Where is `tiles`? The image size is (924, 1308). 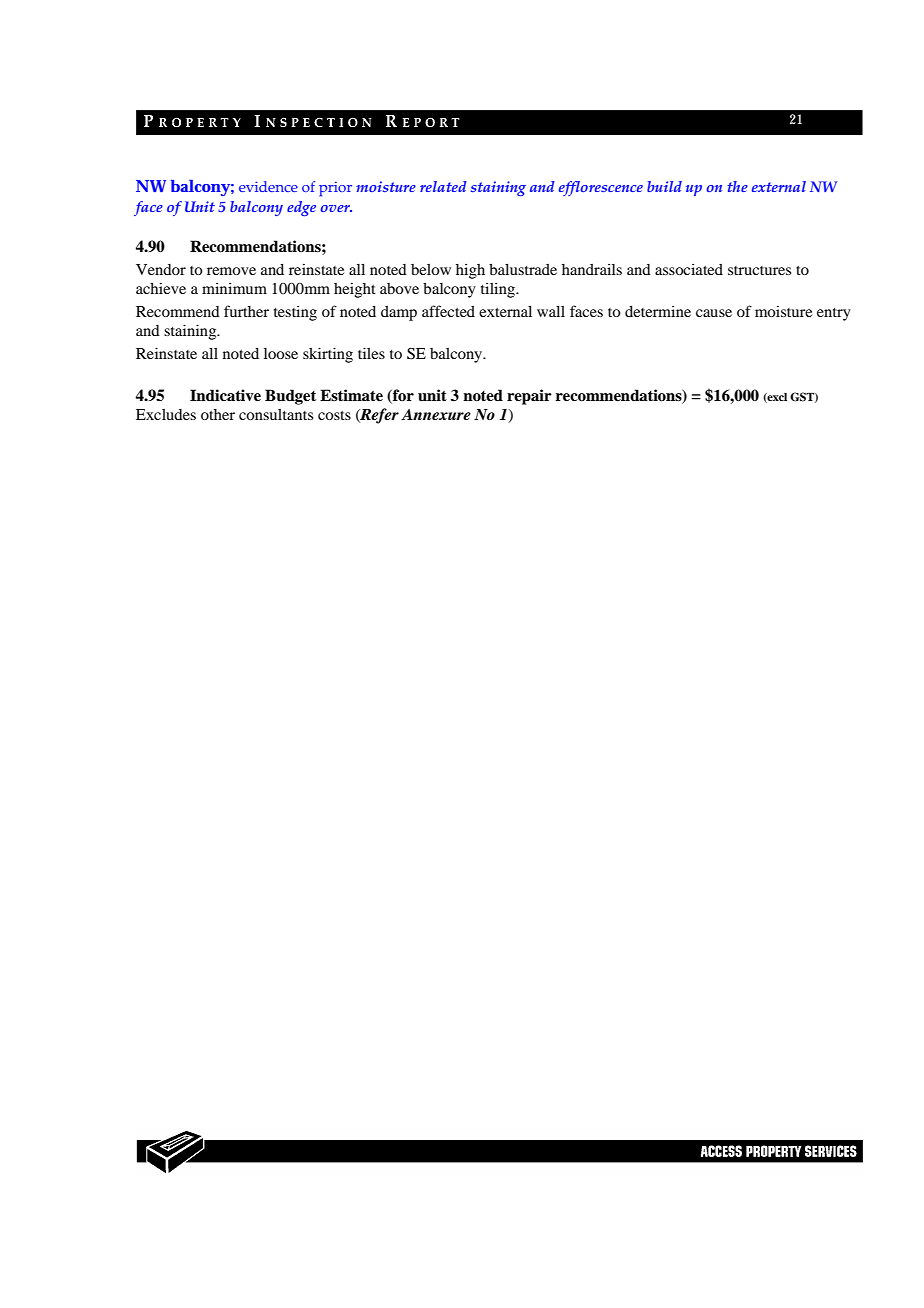
tiles is located at coordinates (371, 353).
